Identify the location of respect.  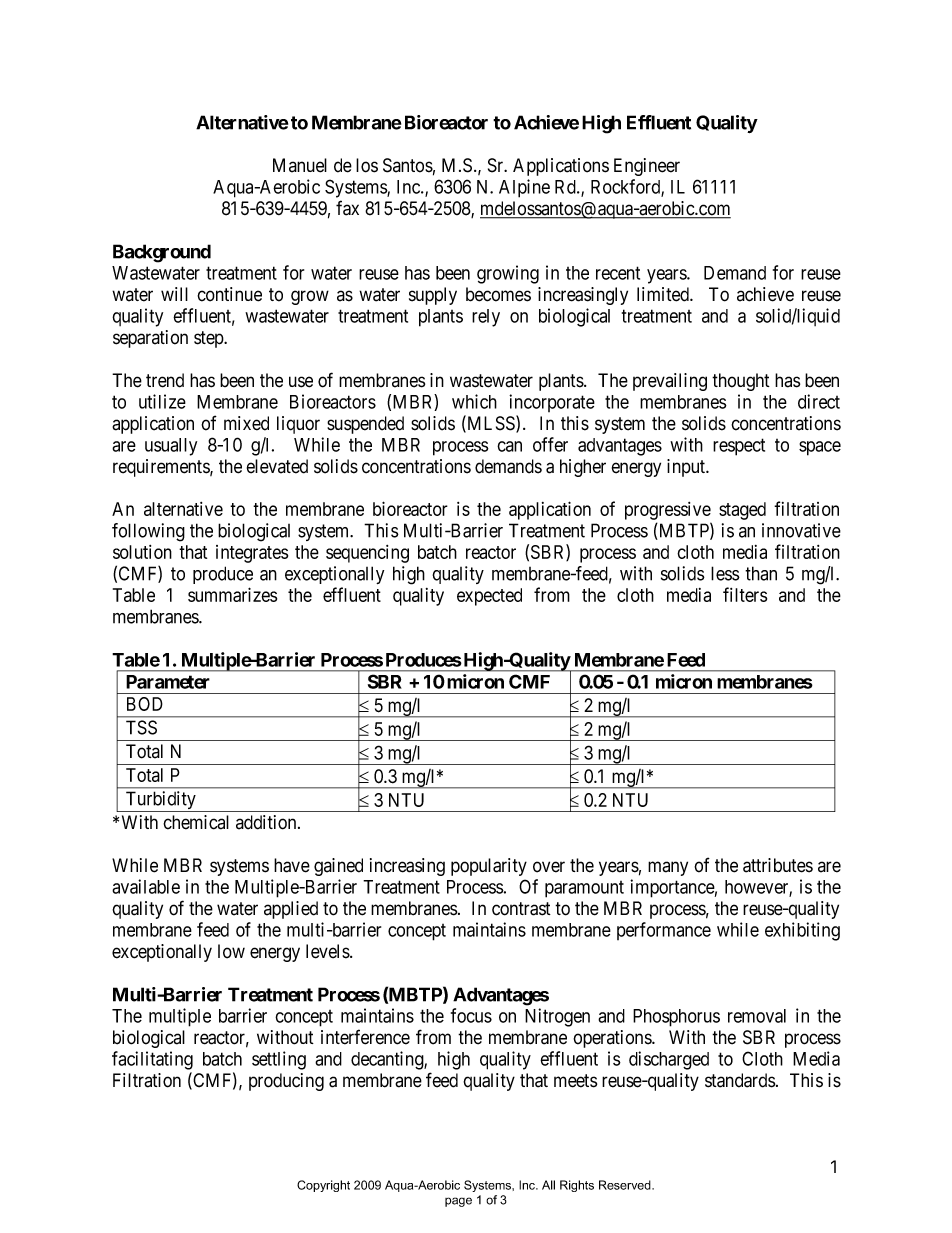
(739, 447).
